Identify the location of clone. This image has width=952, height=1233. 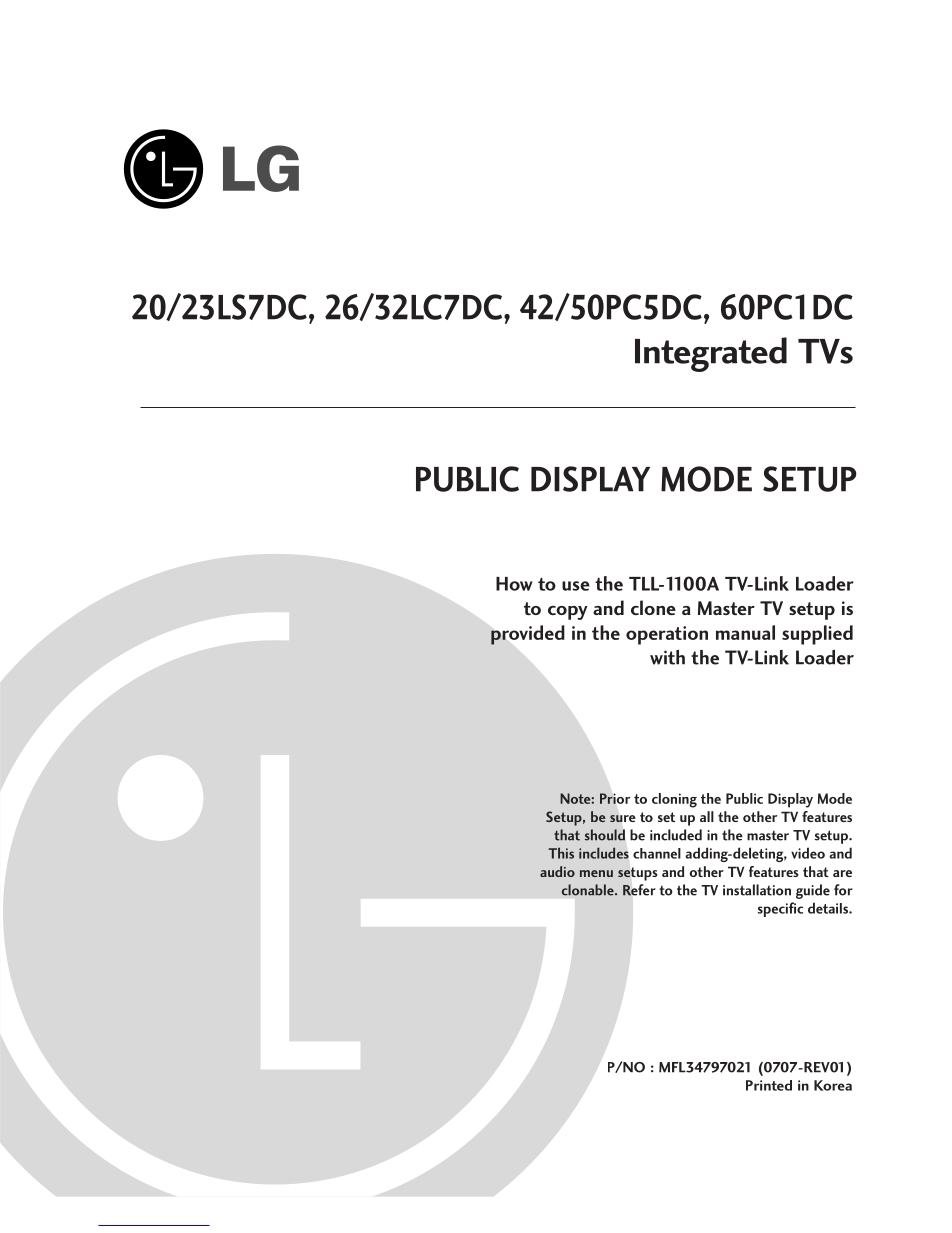
(653, 607).
